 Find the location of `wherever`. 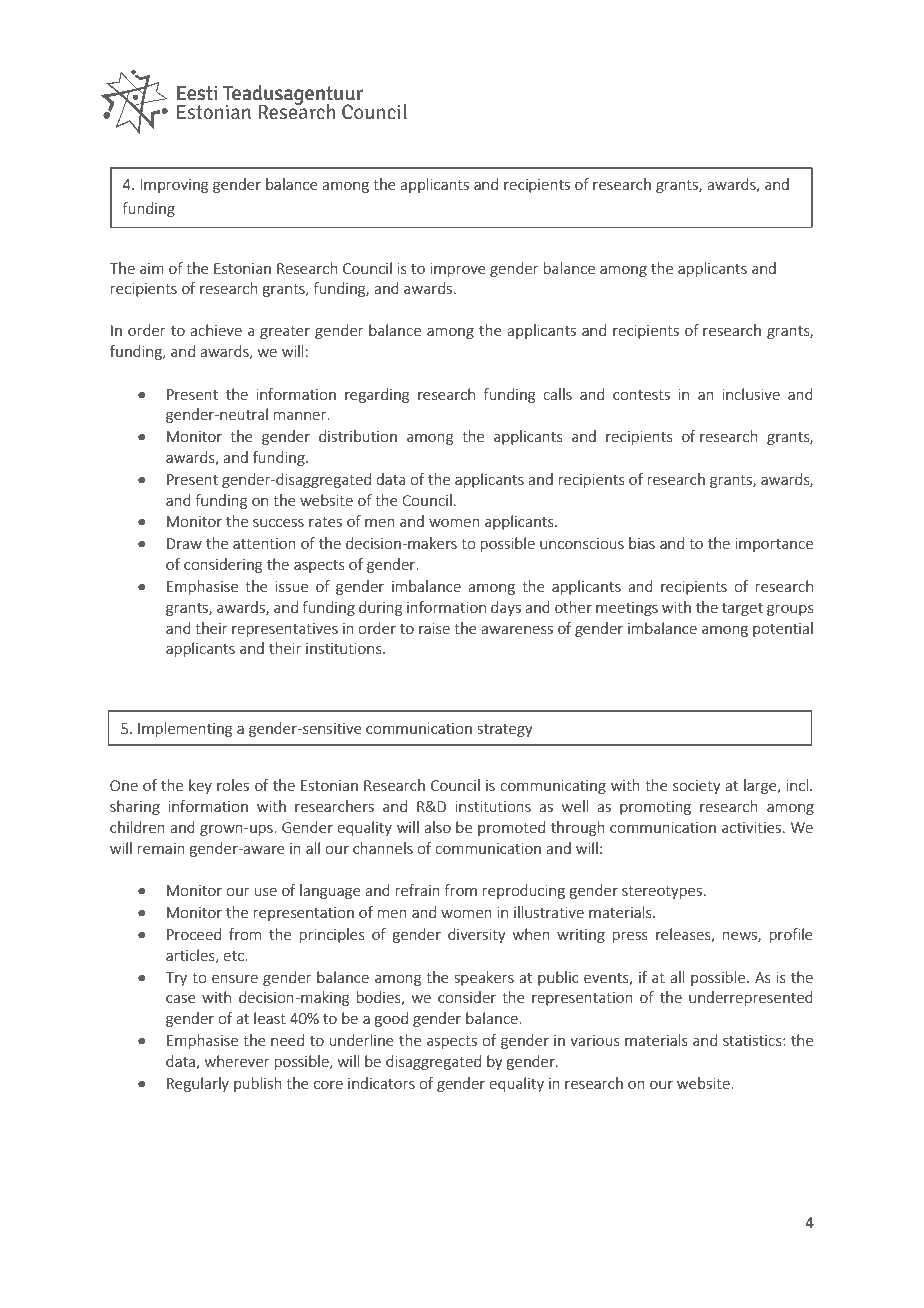

wherever is located at coordinates (237, 1061).
